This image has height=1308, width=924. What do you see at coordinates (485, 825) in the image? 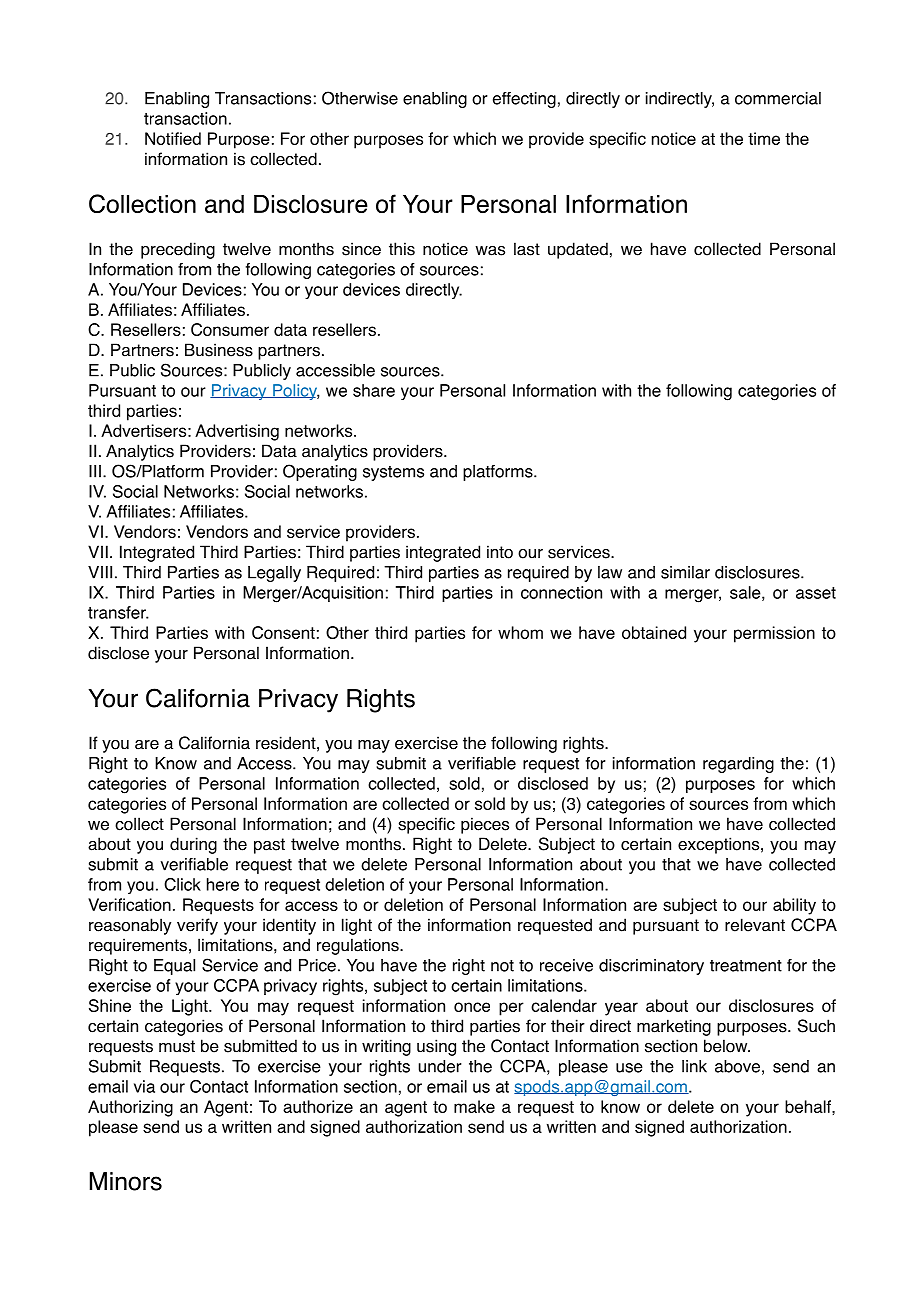
I see `pieces` at bounding box center [485, 825].
